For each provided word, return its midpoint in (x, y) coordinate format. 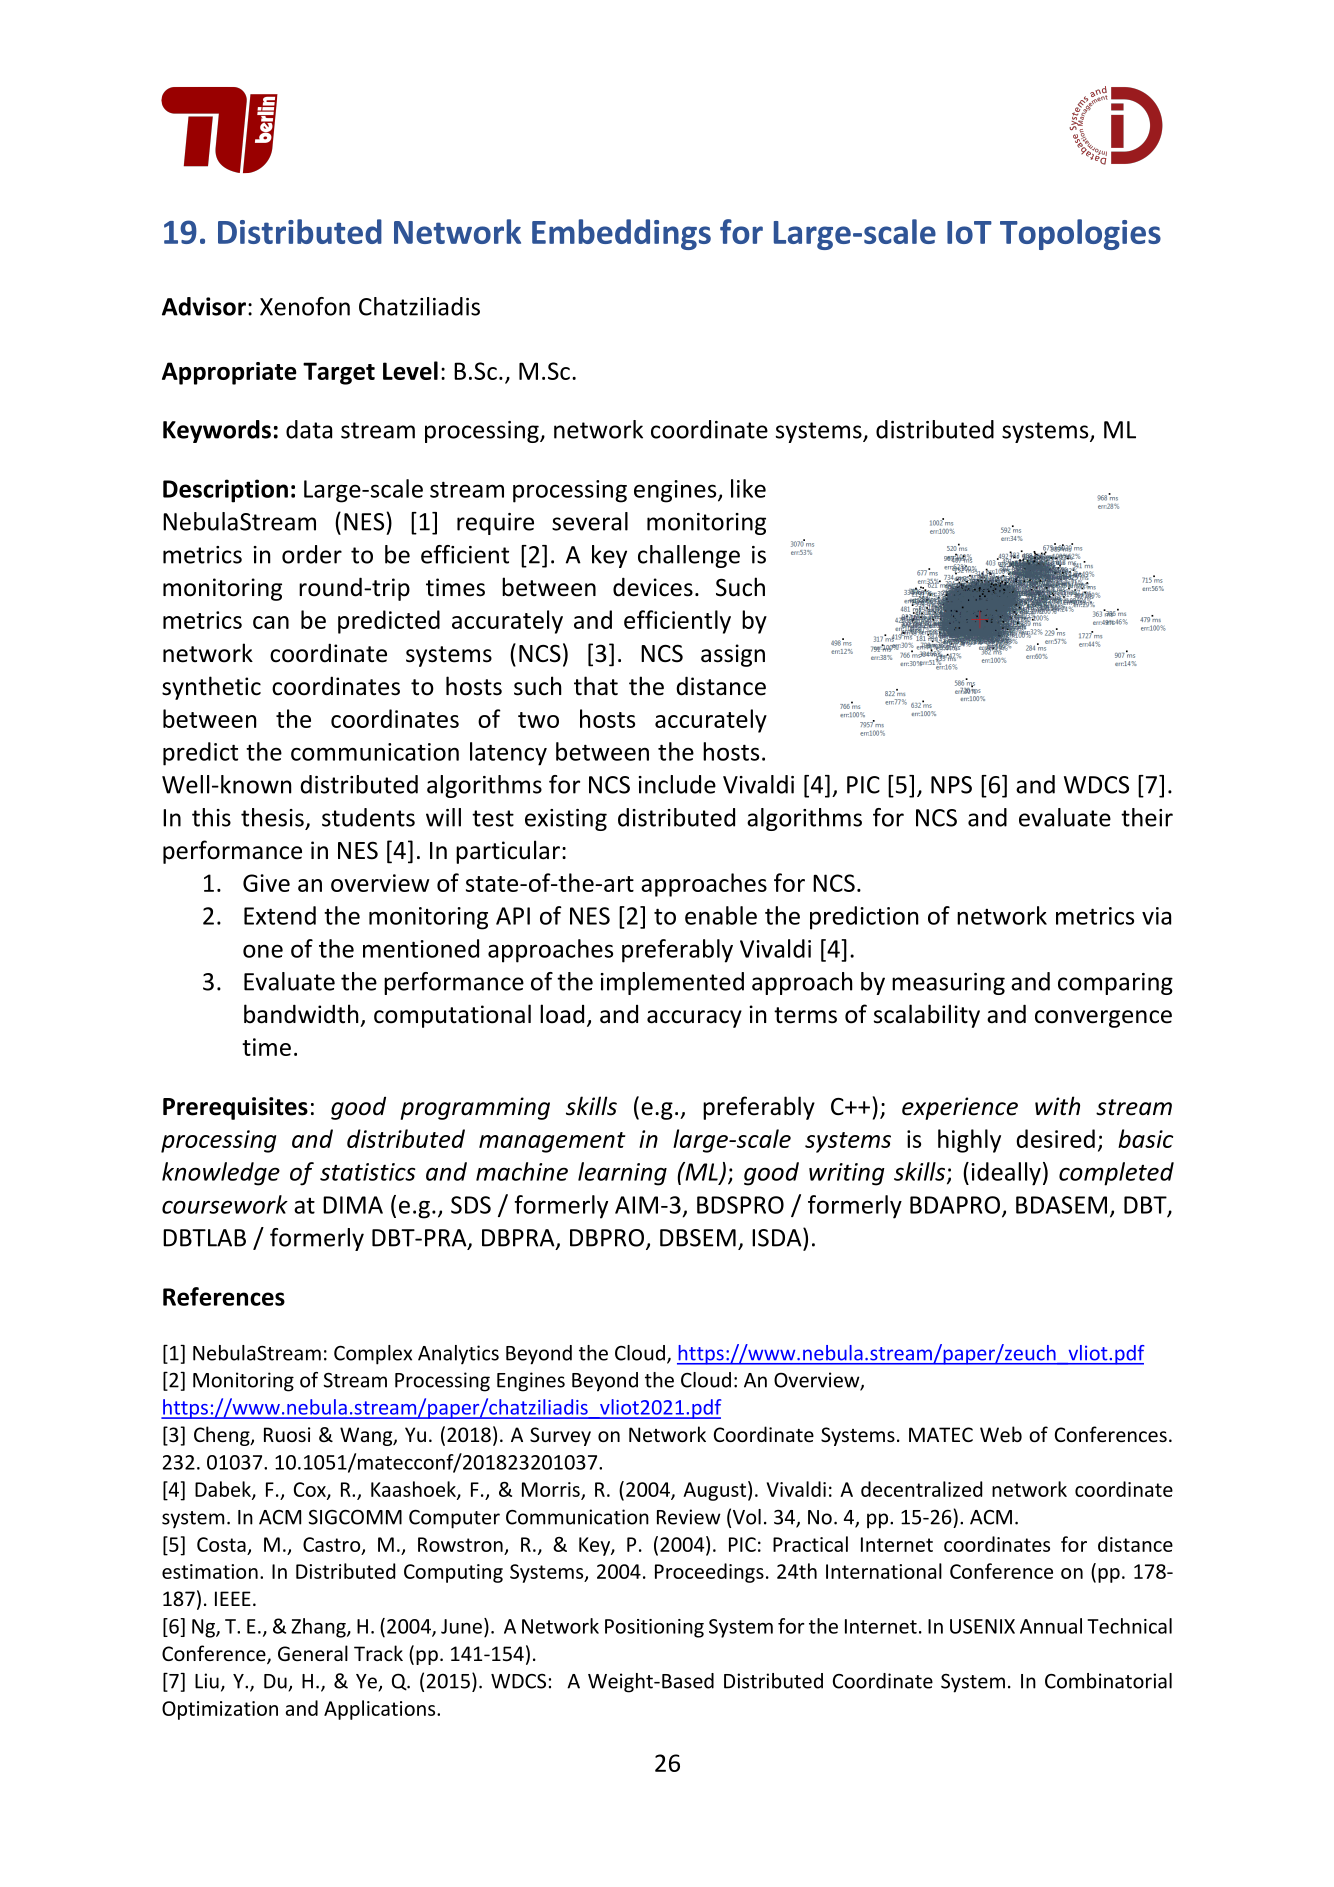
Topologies (1080, 234)
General (313, 1653)
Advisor (204, 306)
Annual (1051, 1626)
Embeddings (621, 234)
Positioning (654, 1628)
